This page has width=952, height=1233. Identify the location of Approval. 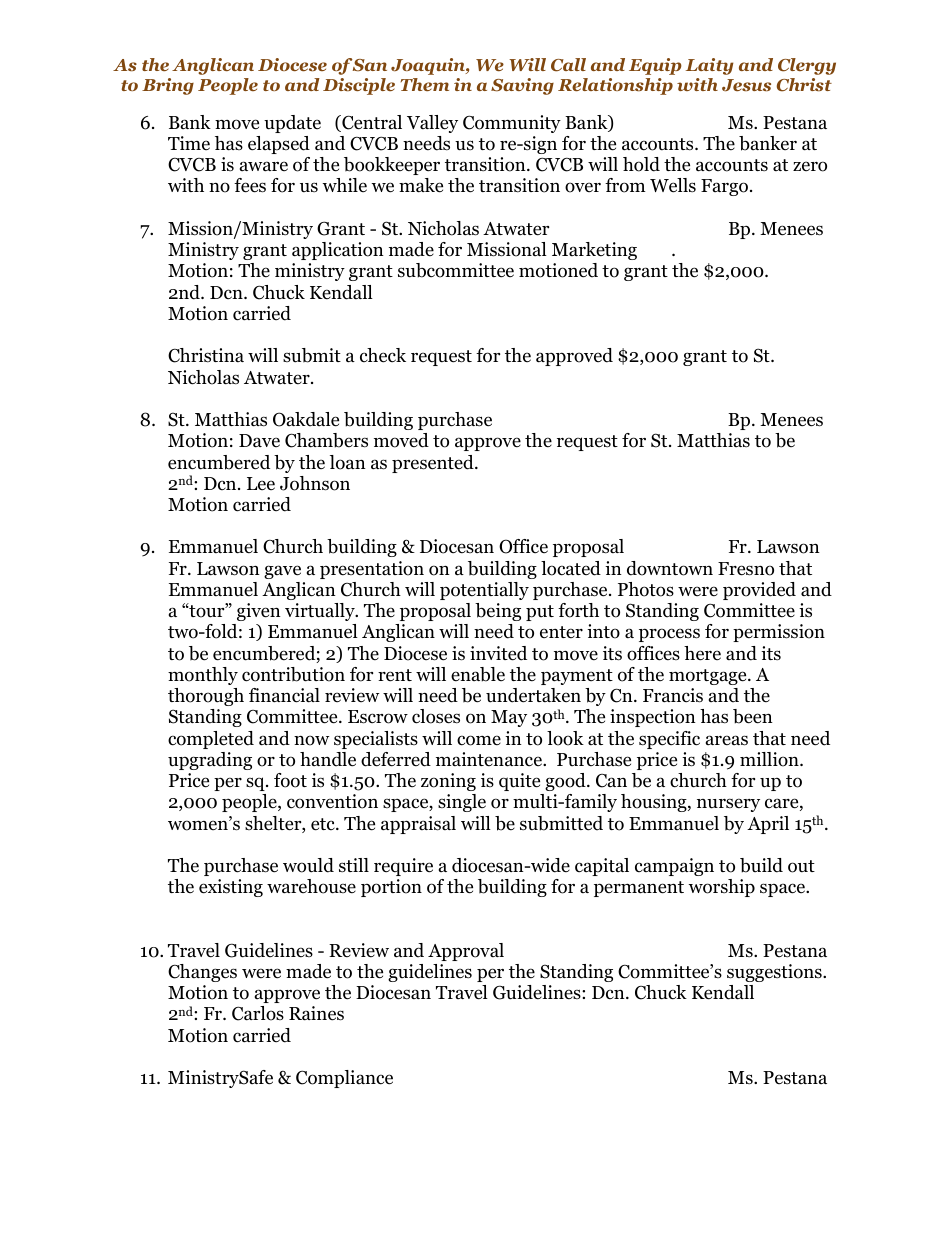
(466, 952).
